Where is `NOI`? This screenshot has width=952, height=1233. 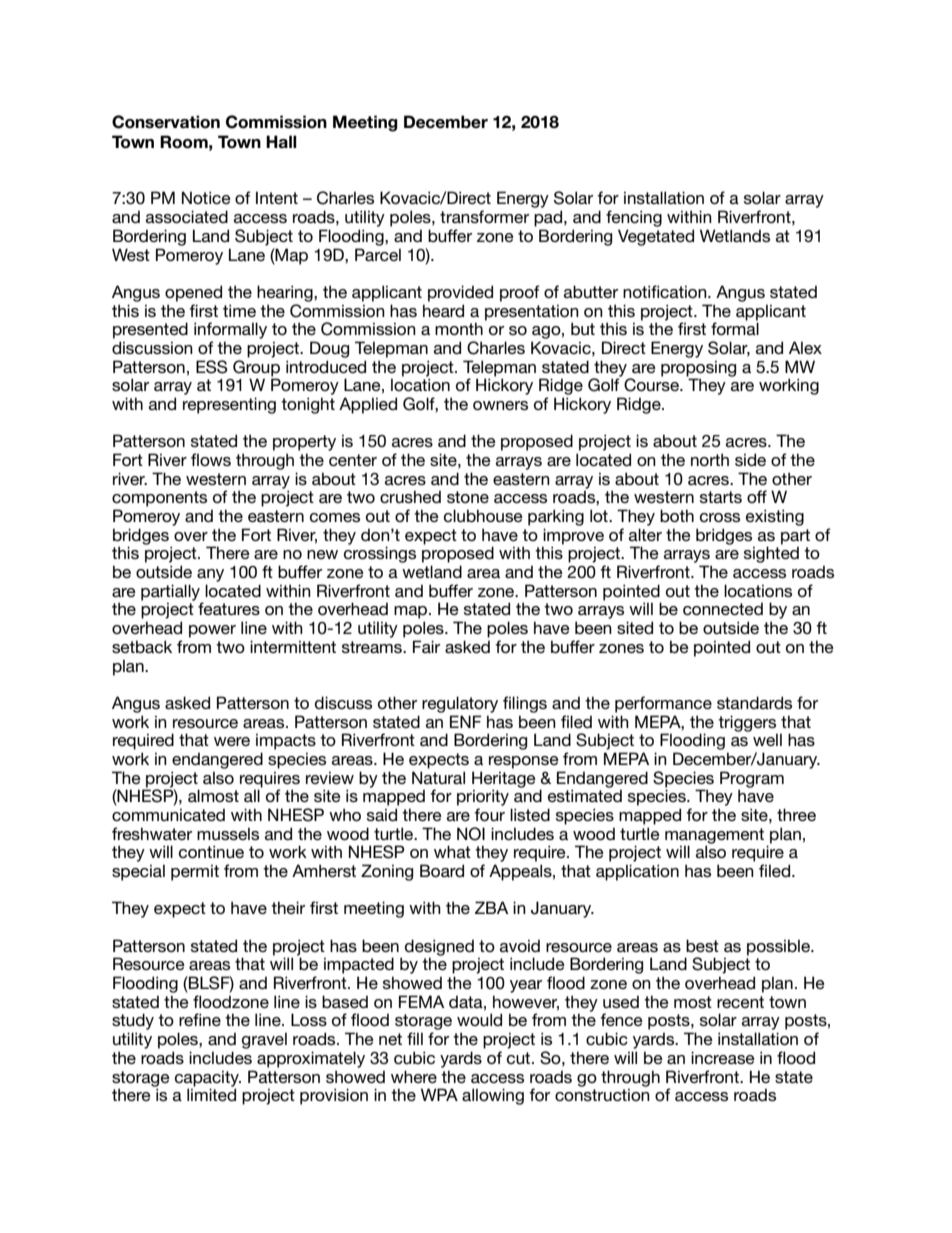
NOI is located at coordinates (471, 834).
